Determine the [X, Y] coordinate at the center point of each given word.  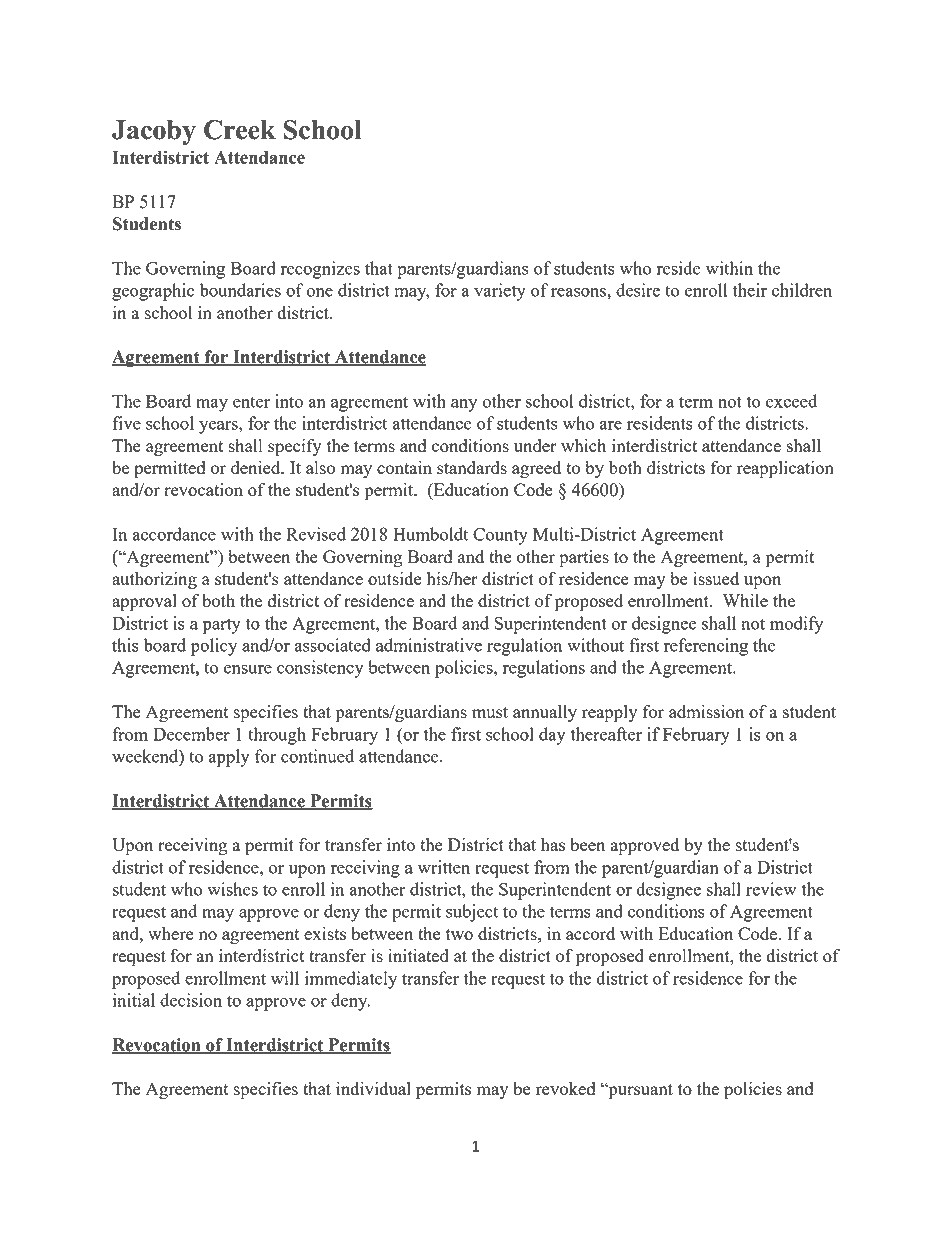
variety [500, 292]
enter [251, 402]
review [771, 889]
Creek [240, 130]
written [444, 867]
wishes [232, 889]
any [464, 405]
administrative [429, 645]
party [221, 626]
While [745, 600]
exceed [791, 401]
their [750, 290]
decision [191, 1000]
